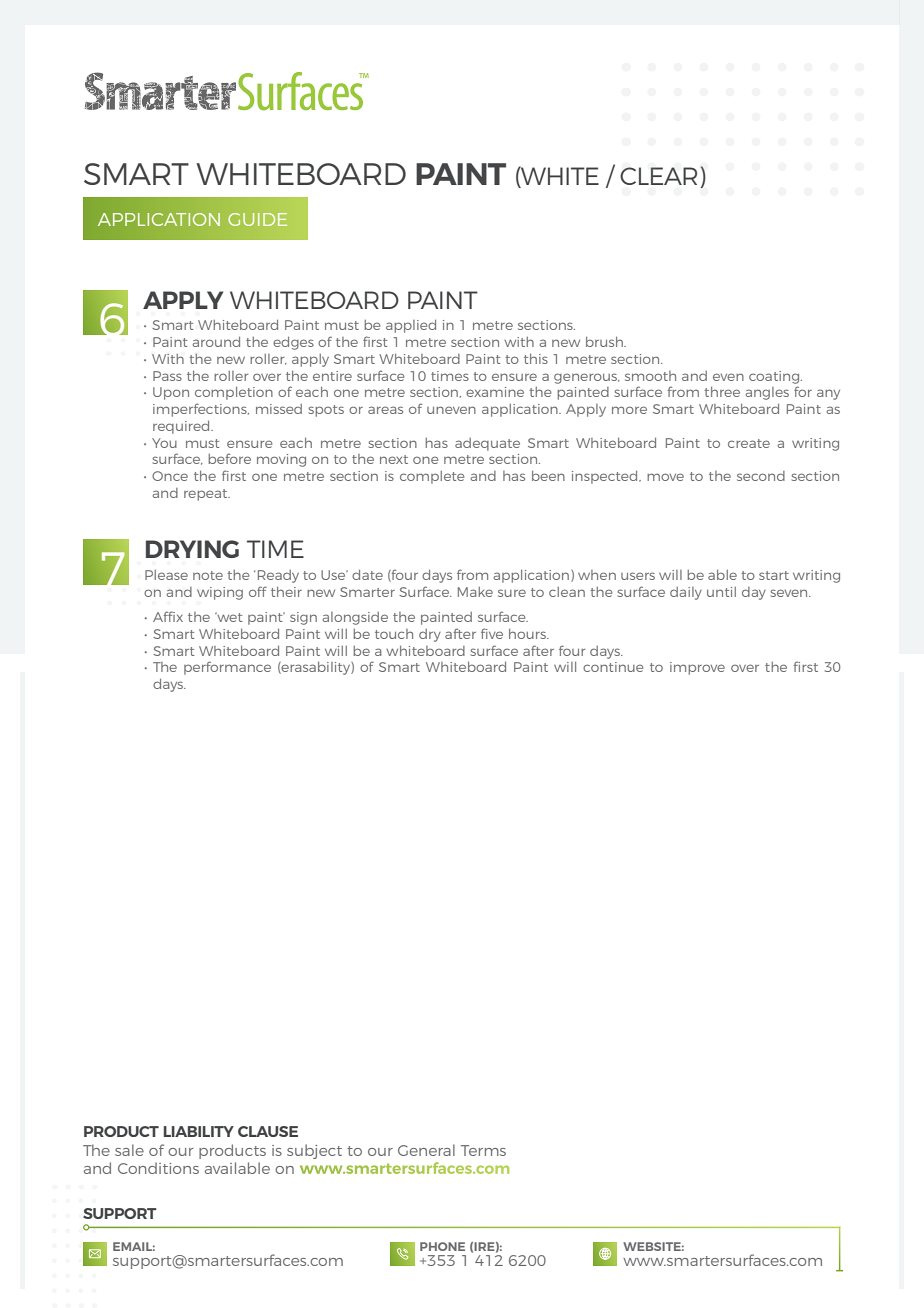 This screenshot has height=1308, width=924. What do you see at coordinates (483, 1150) in the screenshot?
I see `Terms` at bounding box center [483, 1150].
